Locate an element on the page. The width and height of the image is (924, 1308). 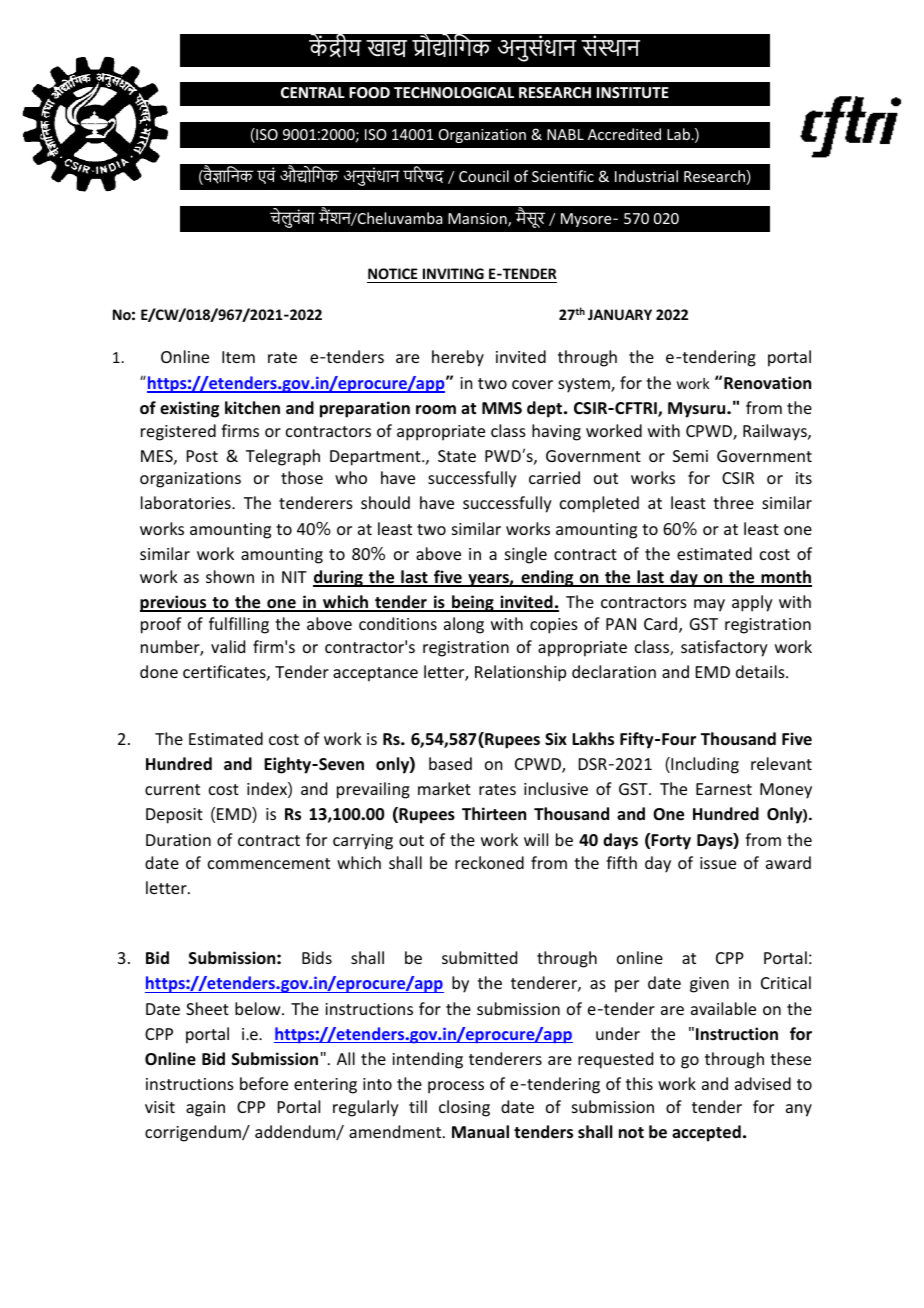
TECHNOLOGICAL is located at coordinates (454, 92).
